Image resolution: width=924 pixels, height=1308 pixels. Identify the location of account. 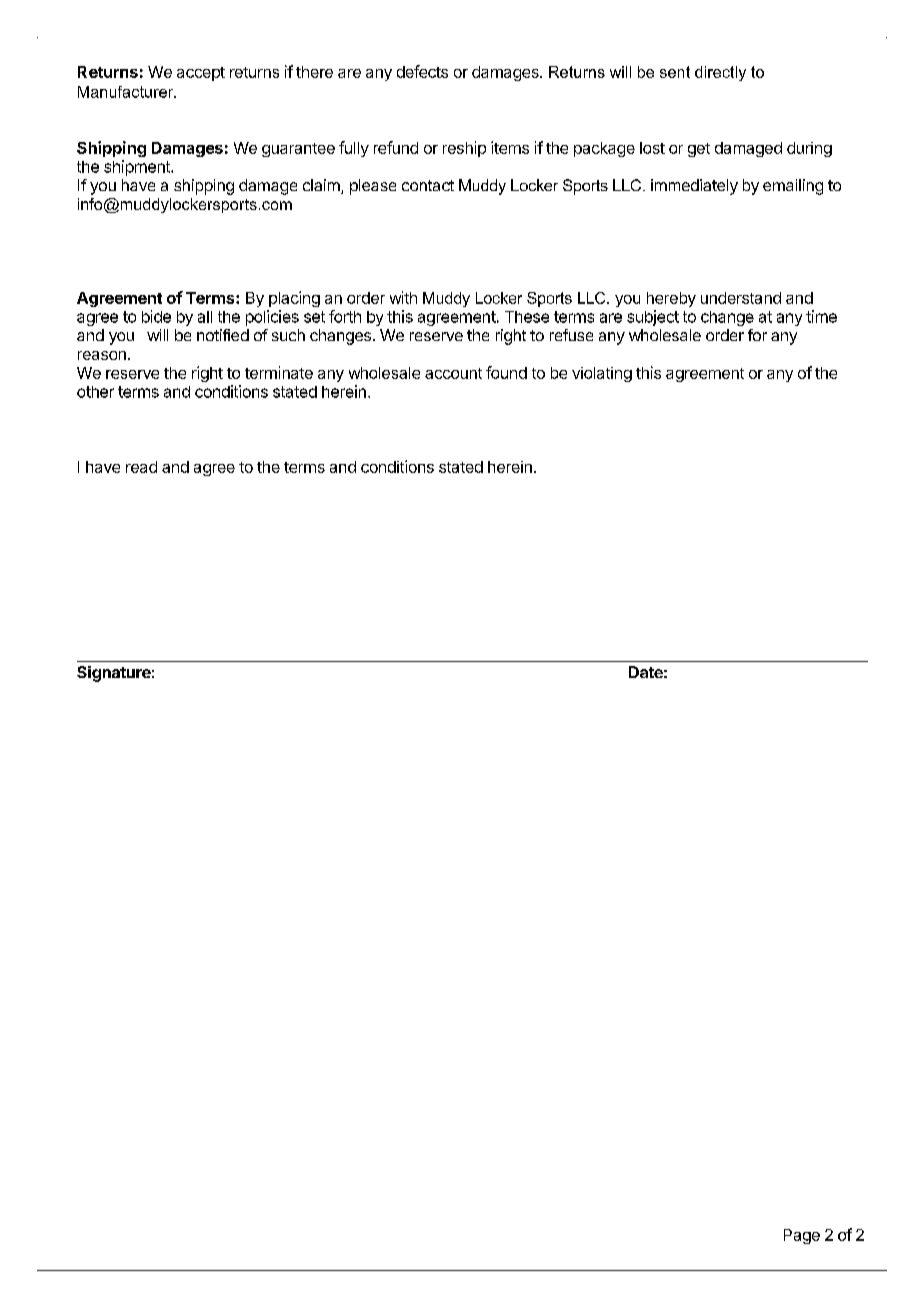
(453, 373).
